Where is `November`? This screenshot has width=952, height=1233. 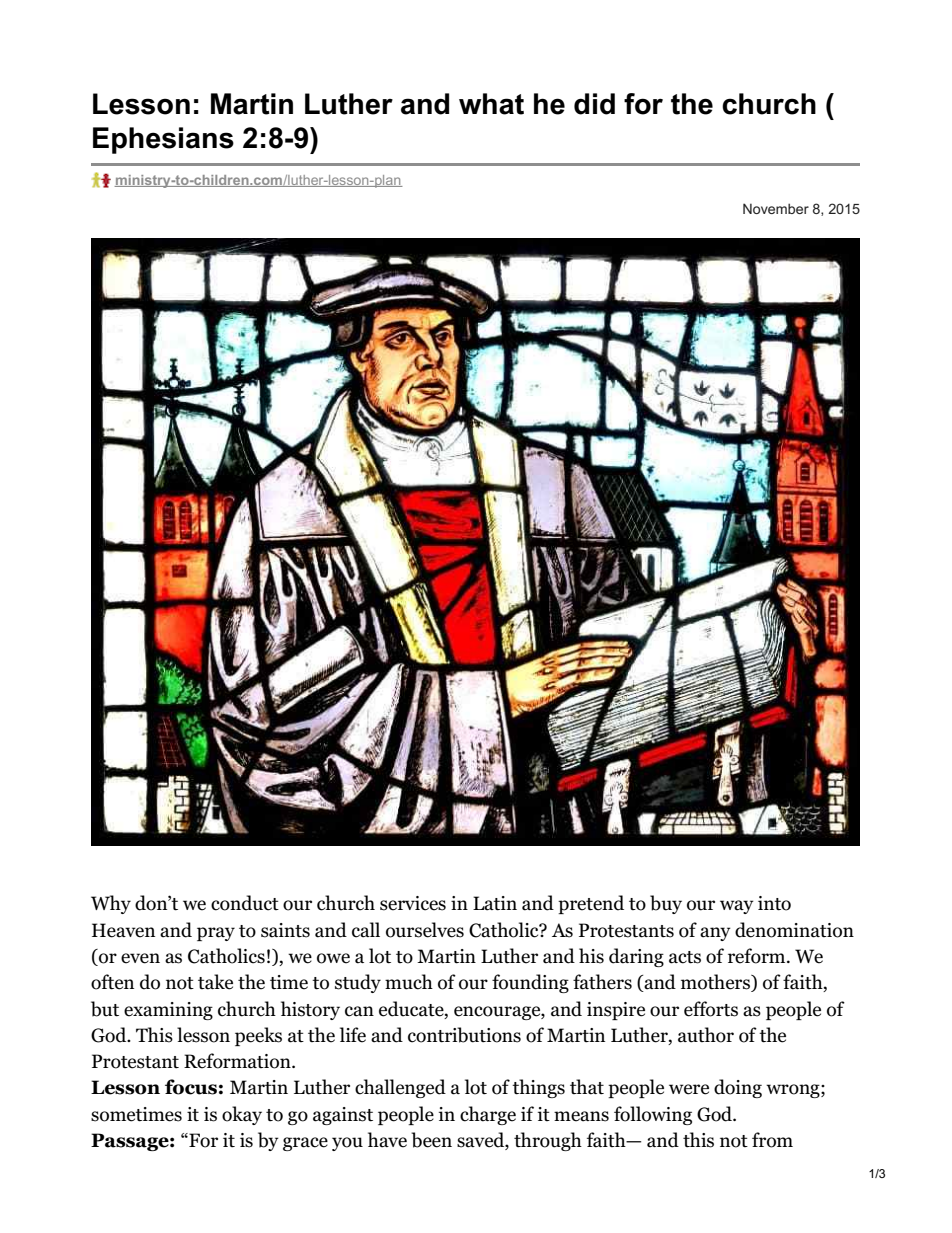
November is located at coordinates (776, 208).
